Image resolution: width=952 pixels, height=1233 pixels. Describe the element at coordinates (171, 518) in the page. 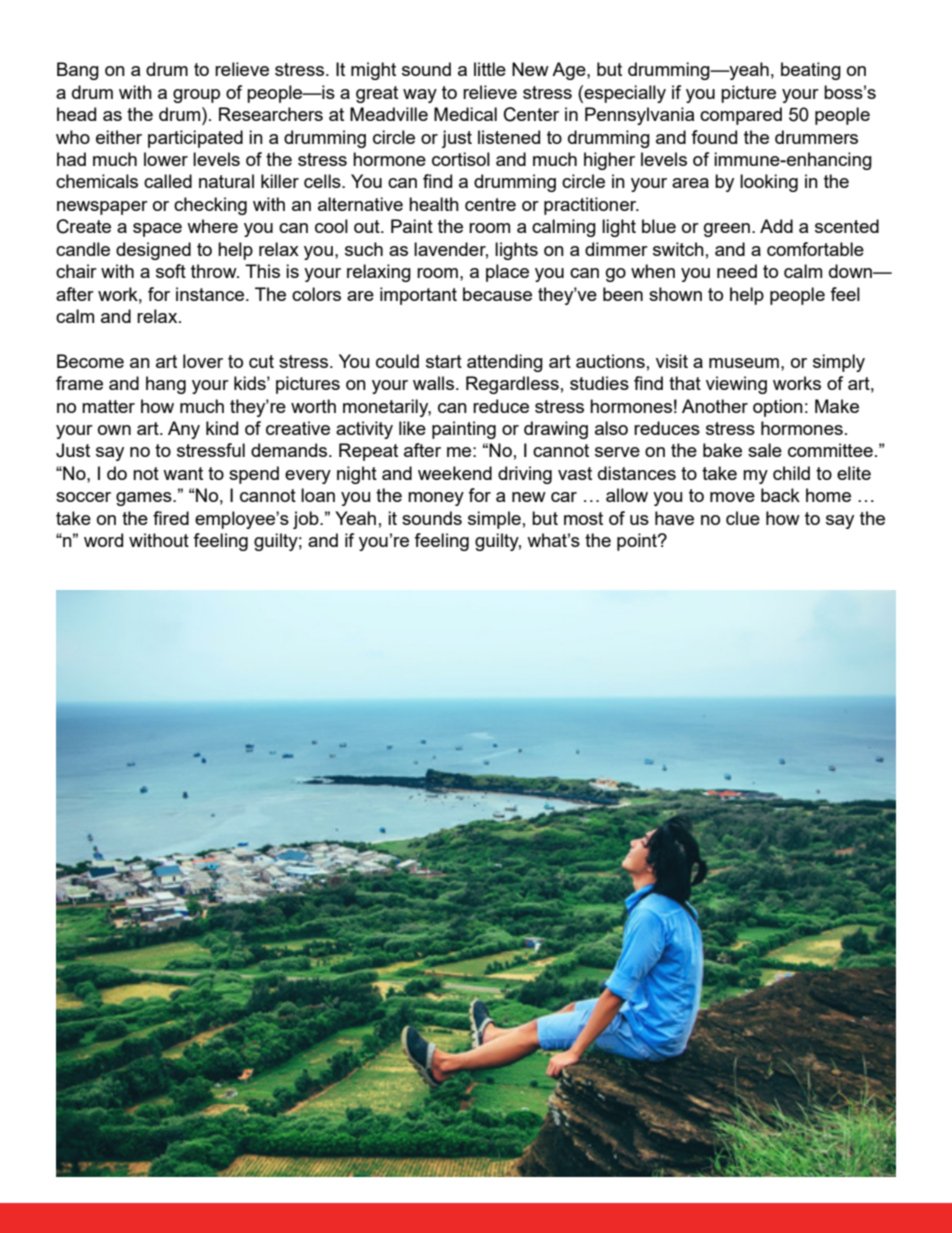

I see `fired` at that location.
